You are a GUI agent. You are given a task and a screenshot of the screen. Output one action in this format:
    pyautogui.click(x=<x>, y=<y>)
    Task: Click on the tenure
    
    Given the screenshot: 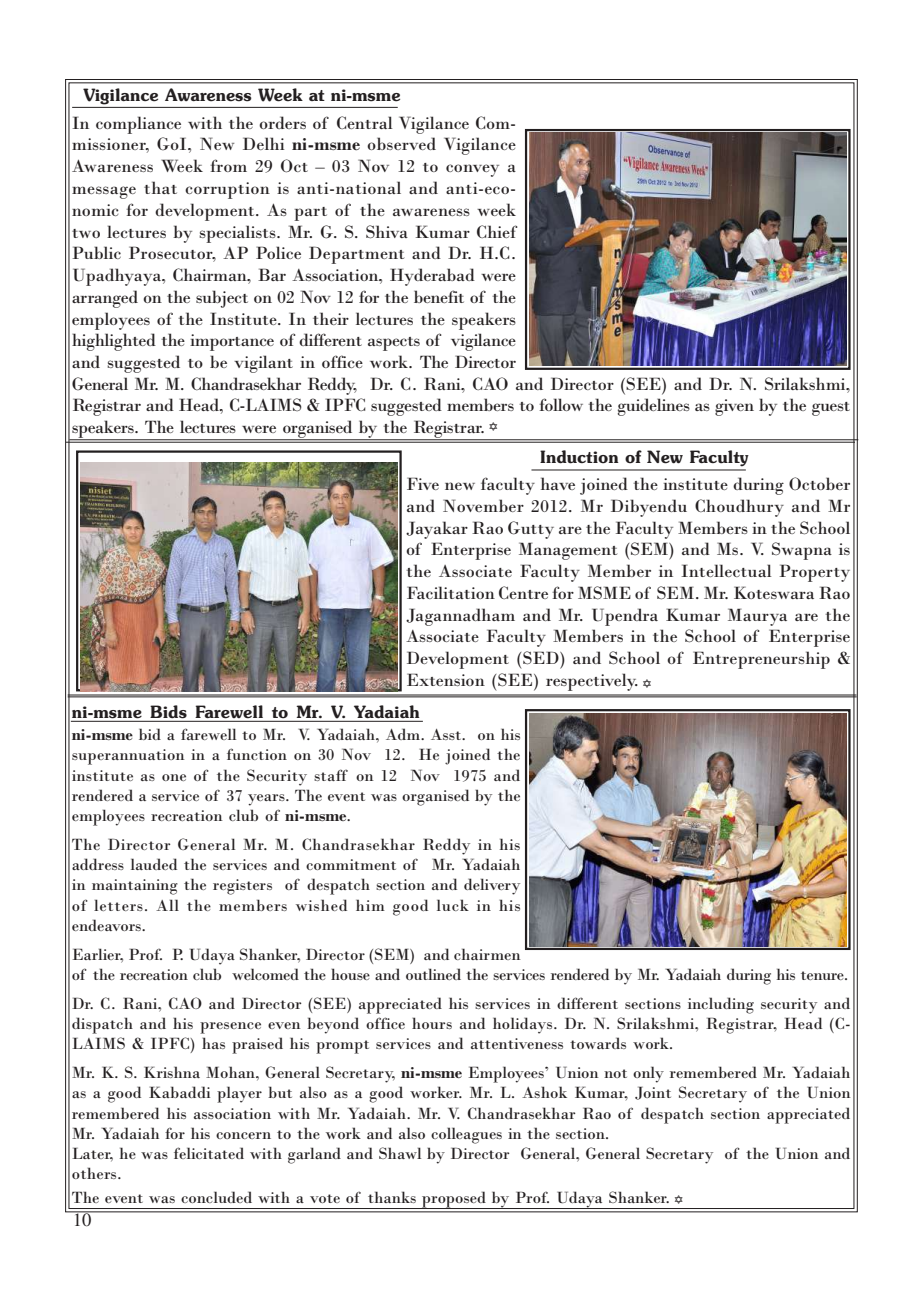 What is the action you would take?
    pyautogui.click(x=823, y=975)
